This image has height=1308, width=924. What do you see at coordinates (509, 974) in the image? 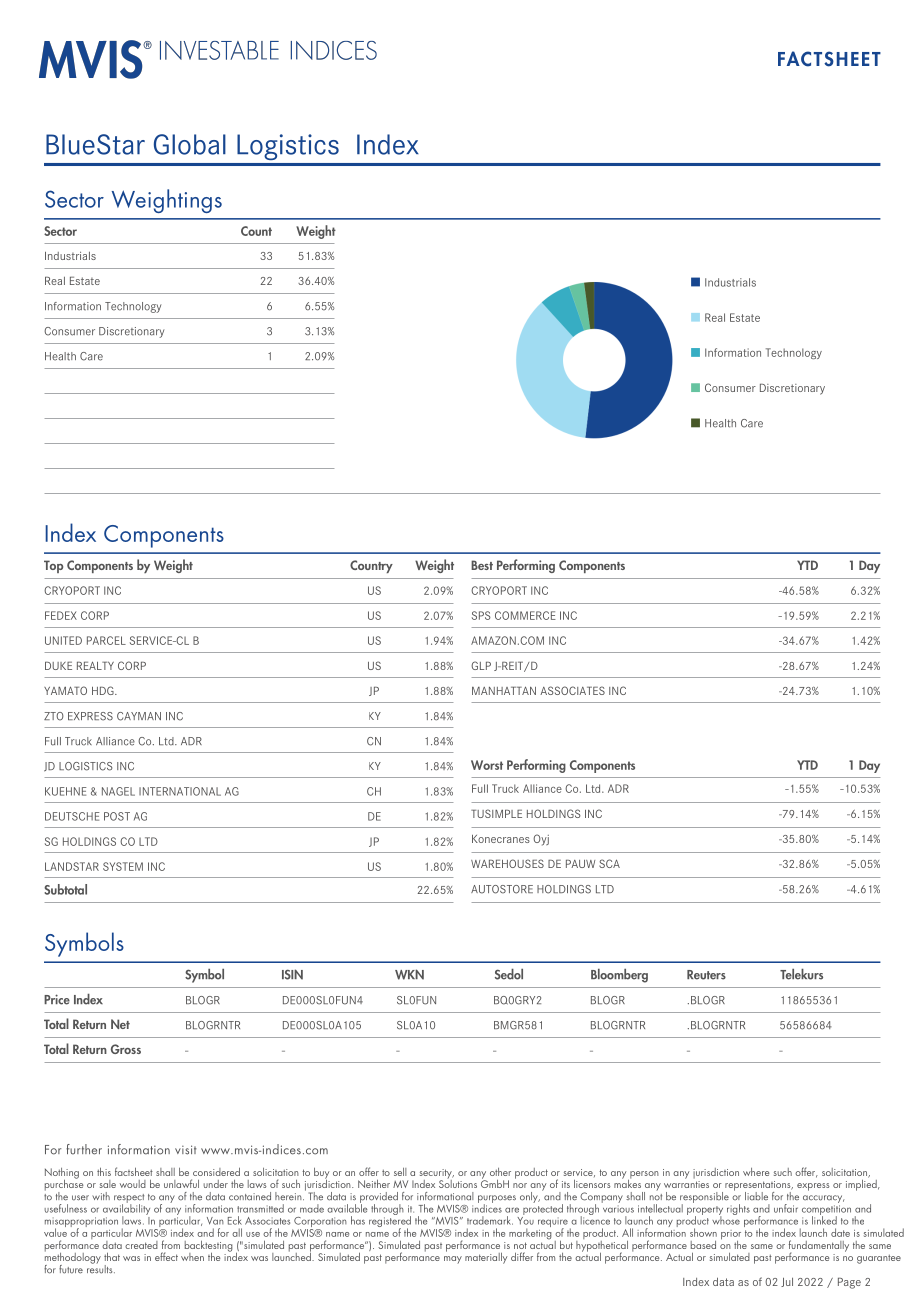
I see `Sedol` at bounding box center [509, 974].
